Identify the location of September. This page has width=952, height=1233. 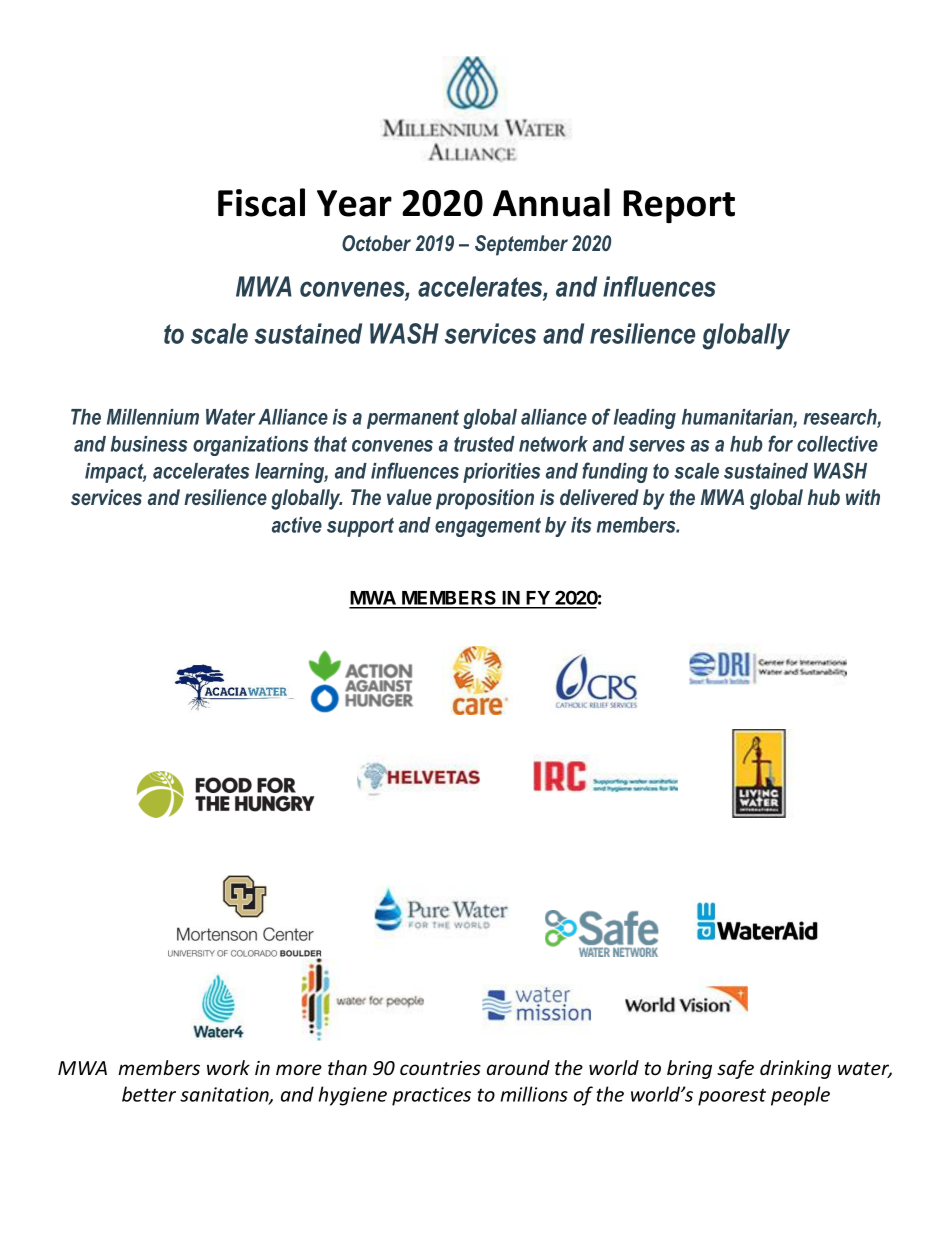
(521, 245).
